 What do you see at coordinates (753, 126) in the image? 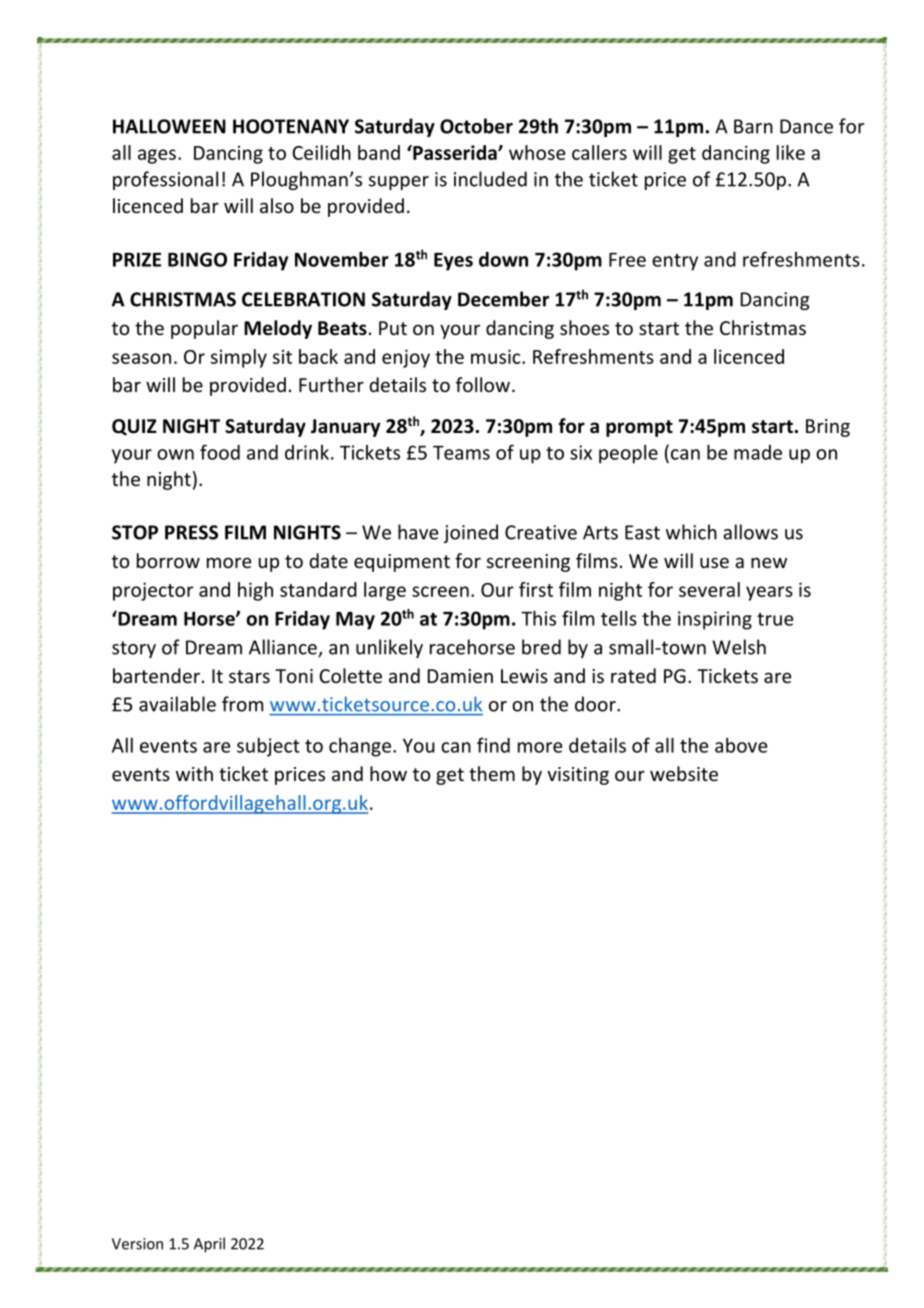
I see `Barn` at bounding box center [753, 126].
